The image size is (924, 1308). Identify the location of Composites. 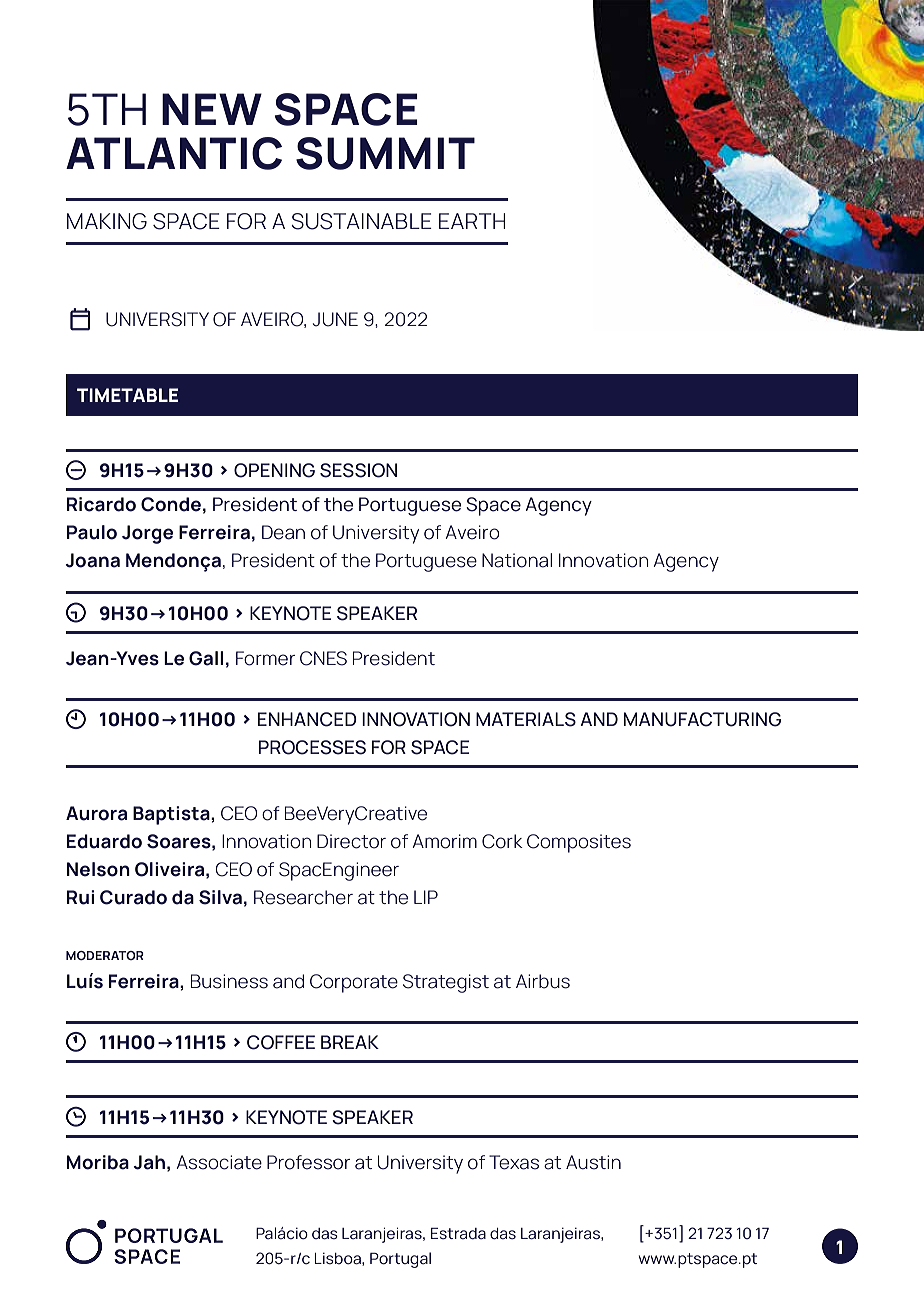
(579, 843).
